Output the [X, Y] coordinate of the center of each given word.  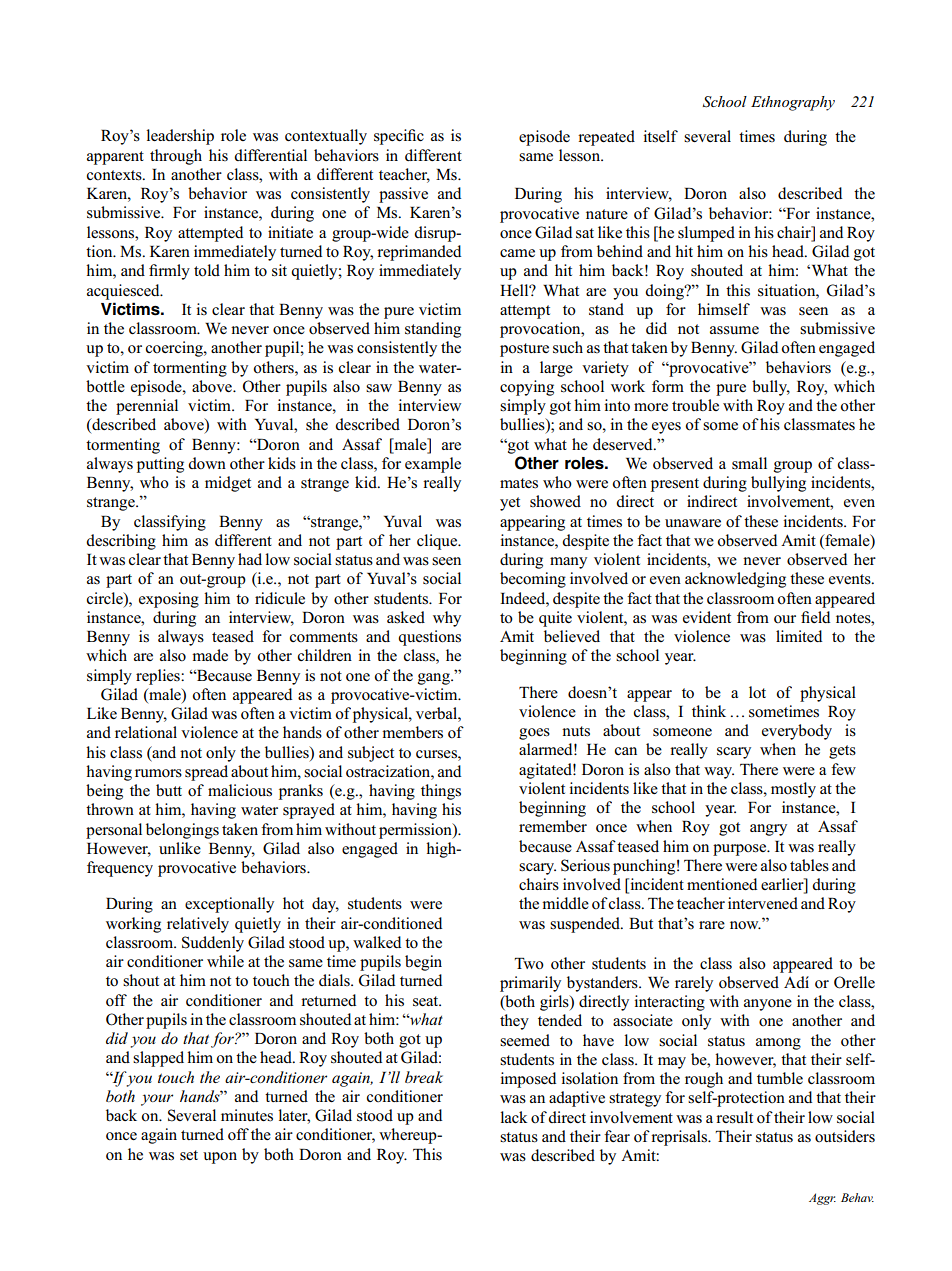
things [441, 792]
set [189, 1155]
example [433, 465]
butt [169, 790]
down [207, 463]
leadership [180, 137]
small [749, 463]
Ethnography [793, 103]
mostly [793, 790]
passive [403, 195]
